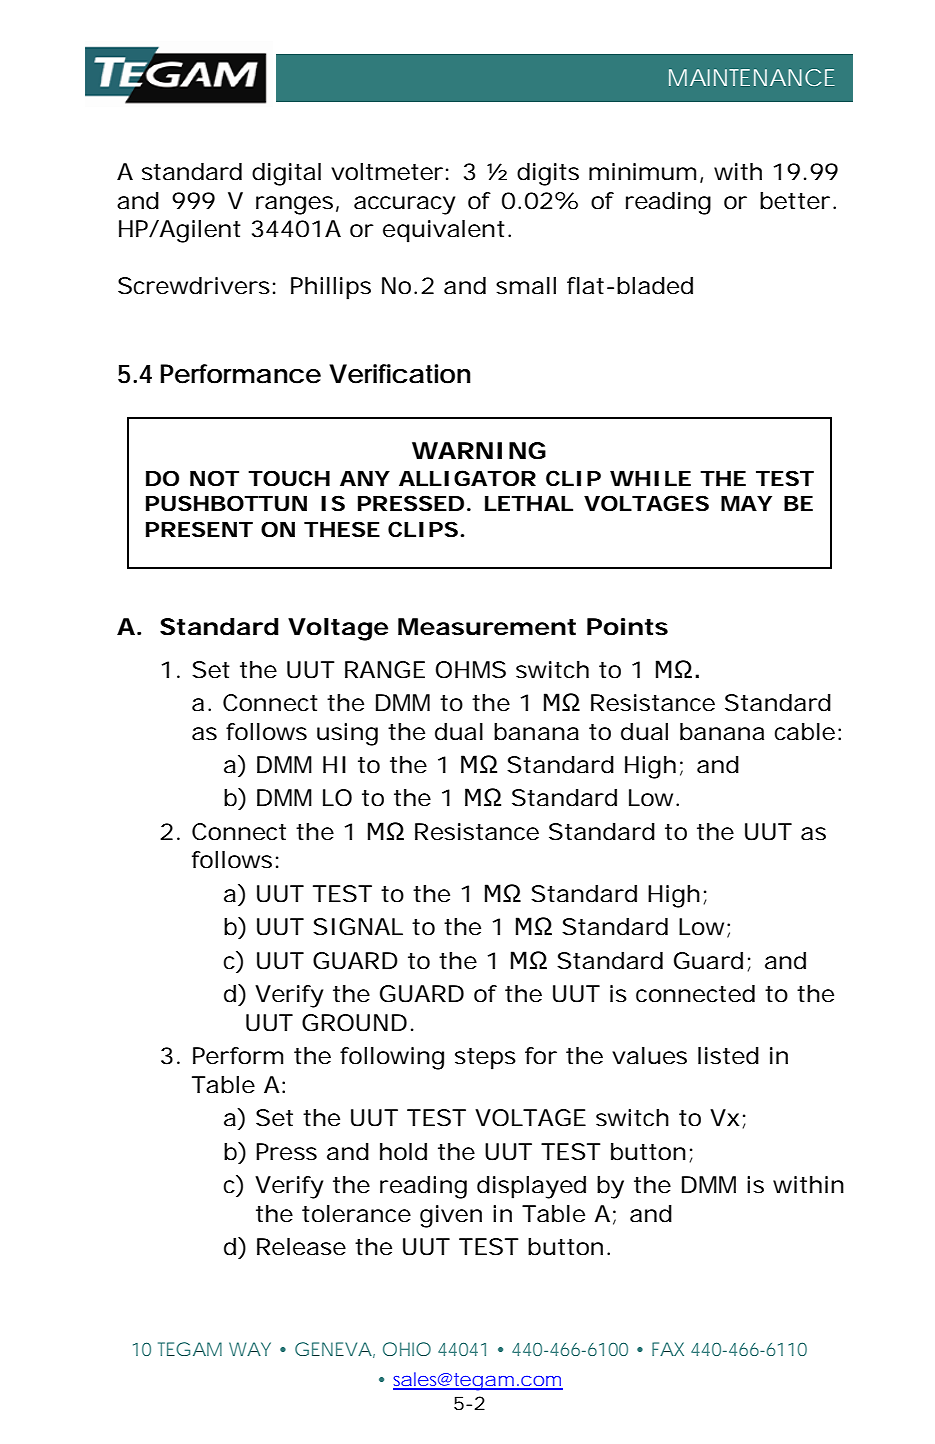 This image has height=1444, width=935. What do you see at coordinates (548, 174) in the image?
I see `digits` at bounding box center [548, 174].
